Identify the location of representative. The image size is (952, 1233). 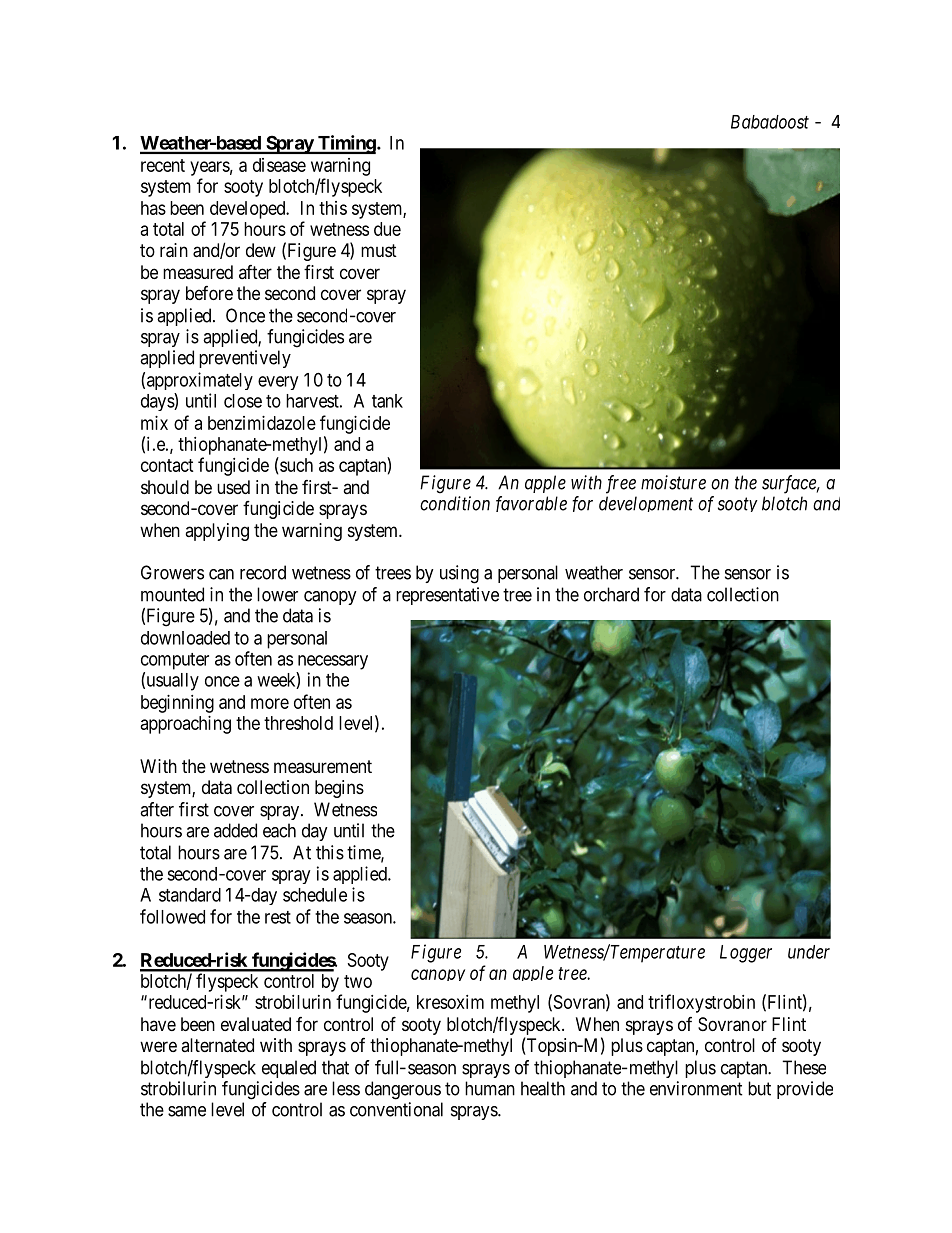
(447, 596).
